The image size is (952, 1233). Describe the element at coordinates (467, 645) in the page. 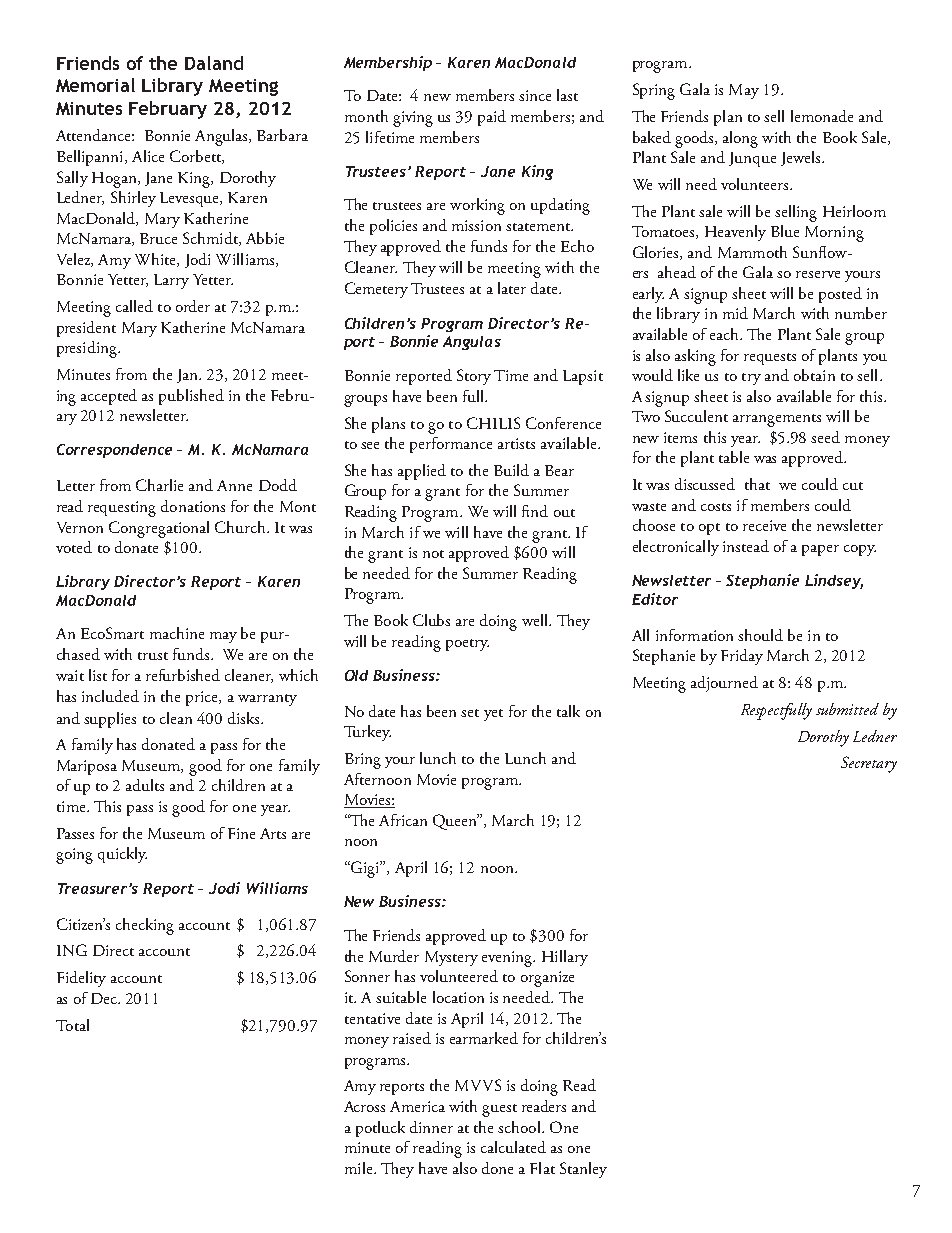

I see `poetry` at that location.
